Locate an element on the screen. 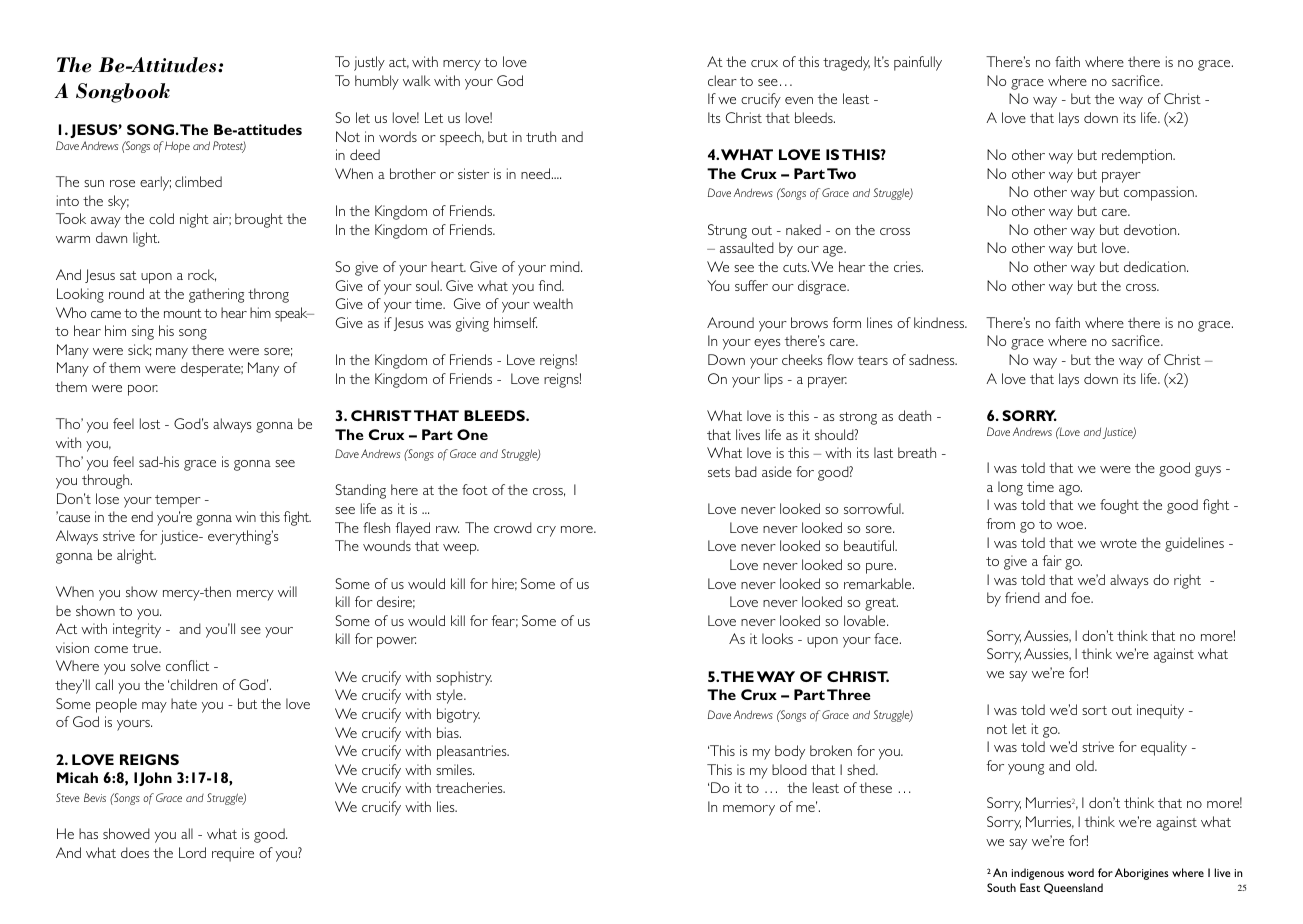 The width and height of the screenshot is (1303, 924). clear is located at coordinates (722, 80).
